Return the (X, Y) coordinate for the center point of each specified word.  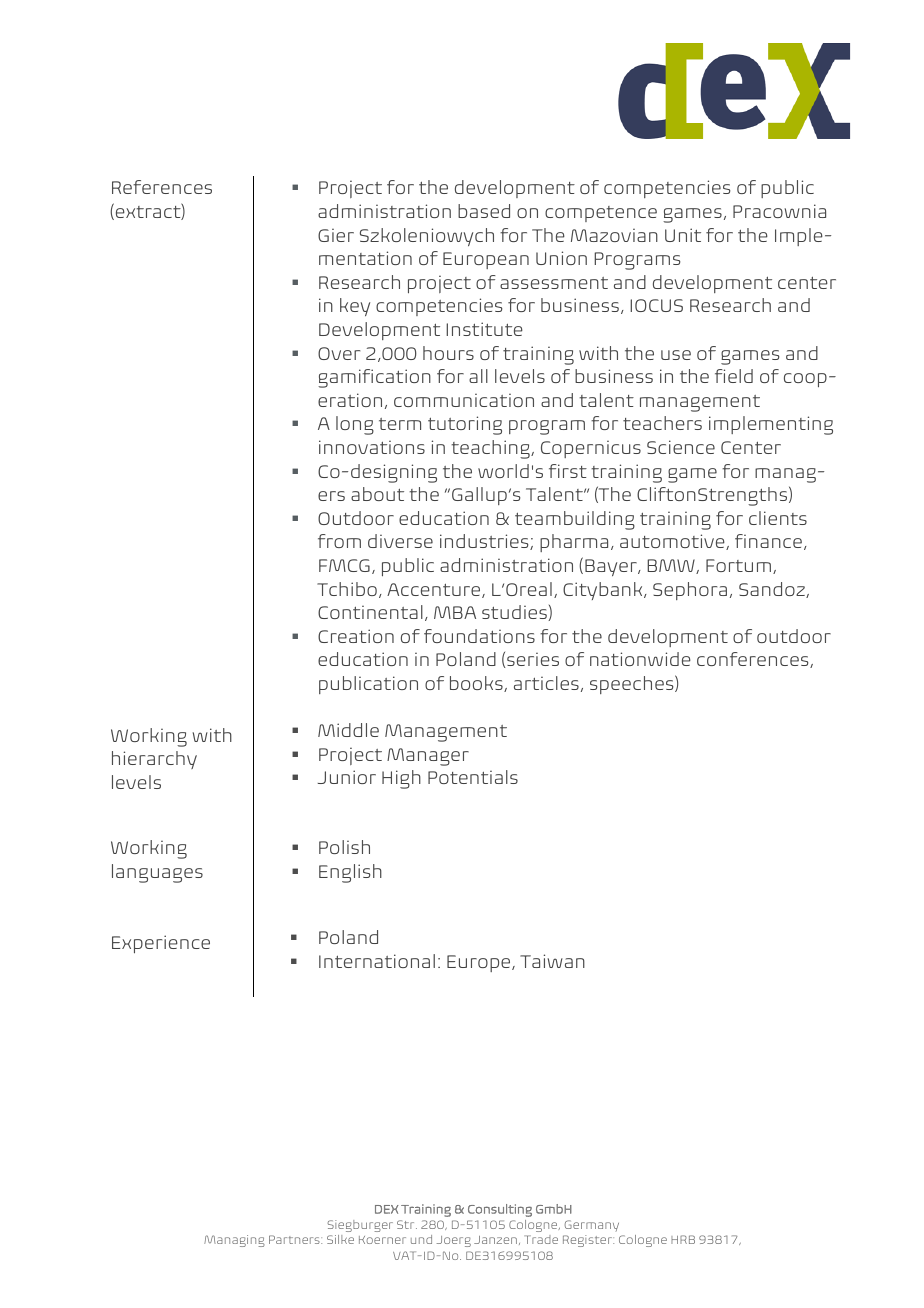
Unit (683, 235)
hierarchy (154, 760)
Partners (295, 1239)
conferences (754, 660)
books (477, 684)
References (162, 187)
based (484, 211)
